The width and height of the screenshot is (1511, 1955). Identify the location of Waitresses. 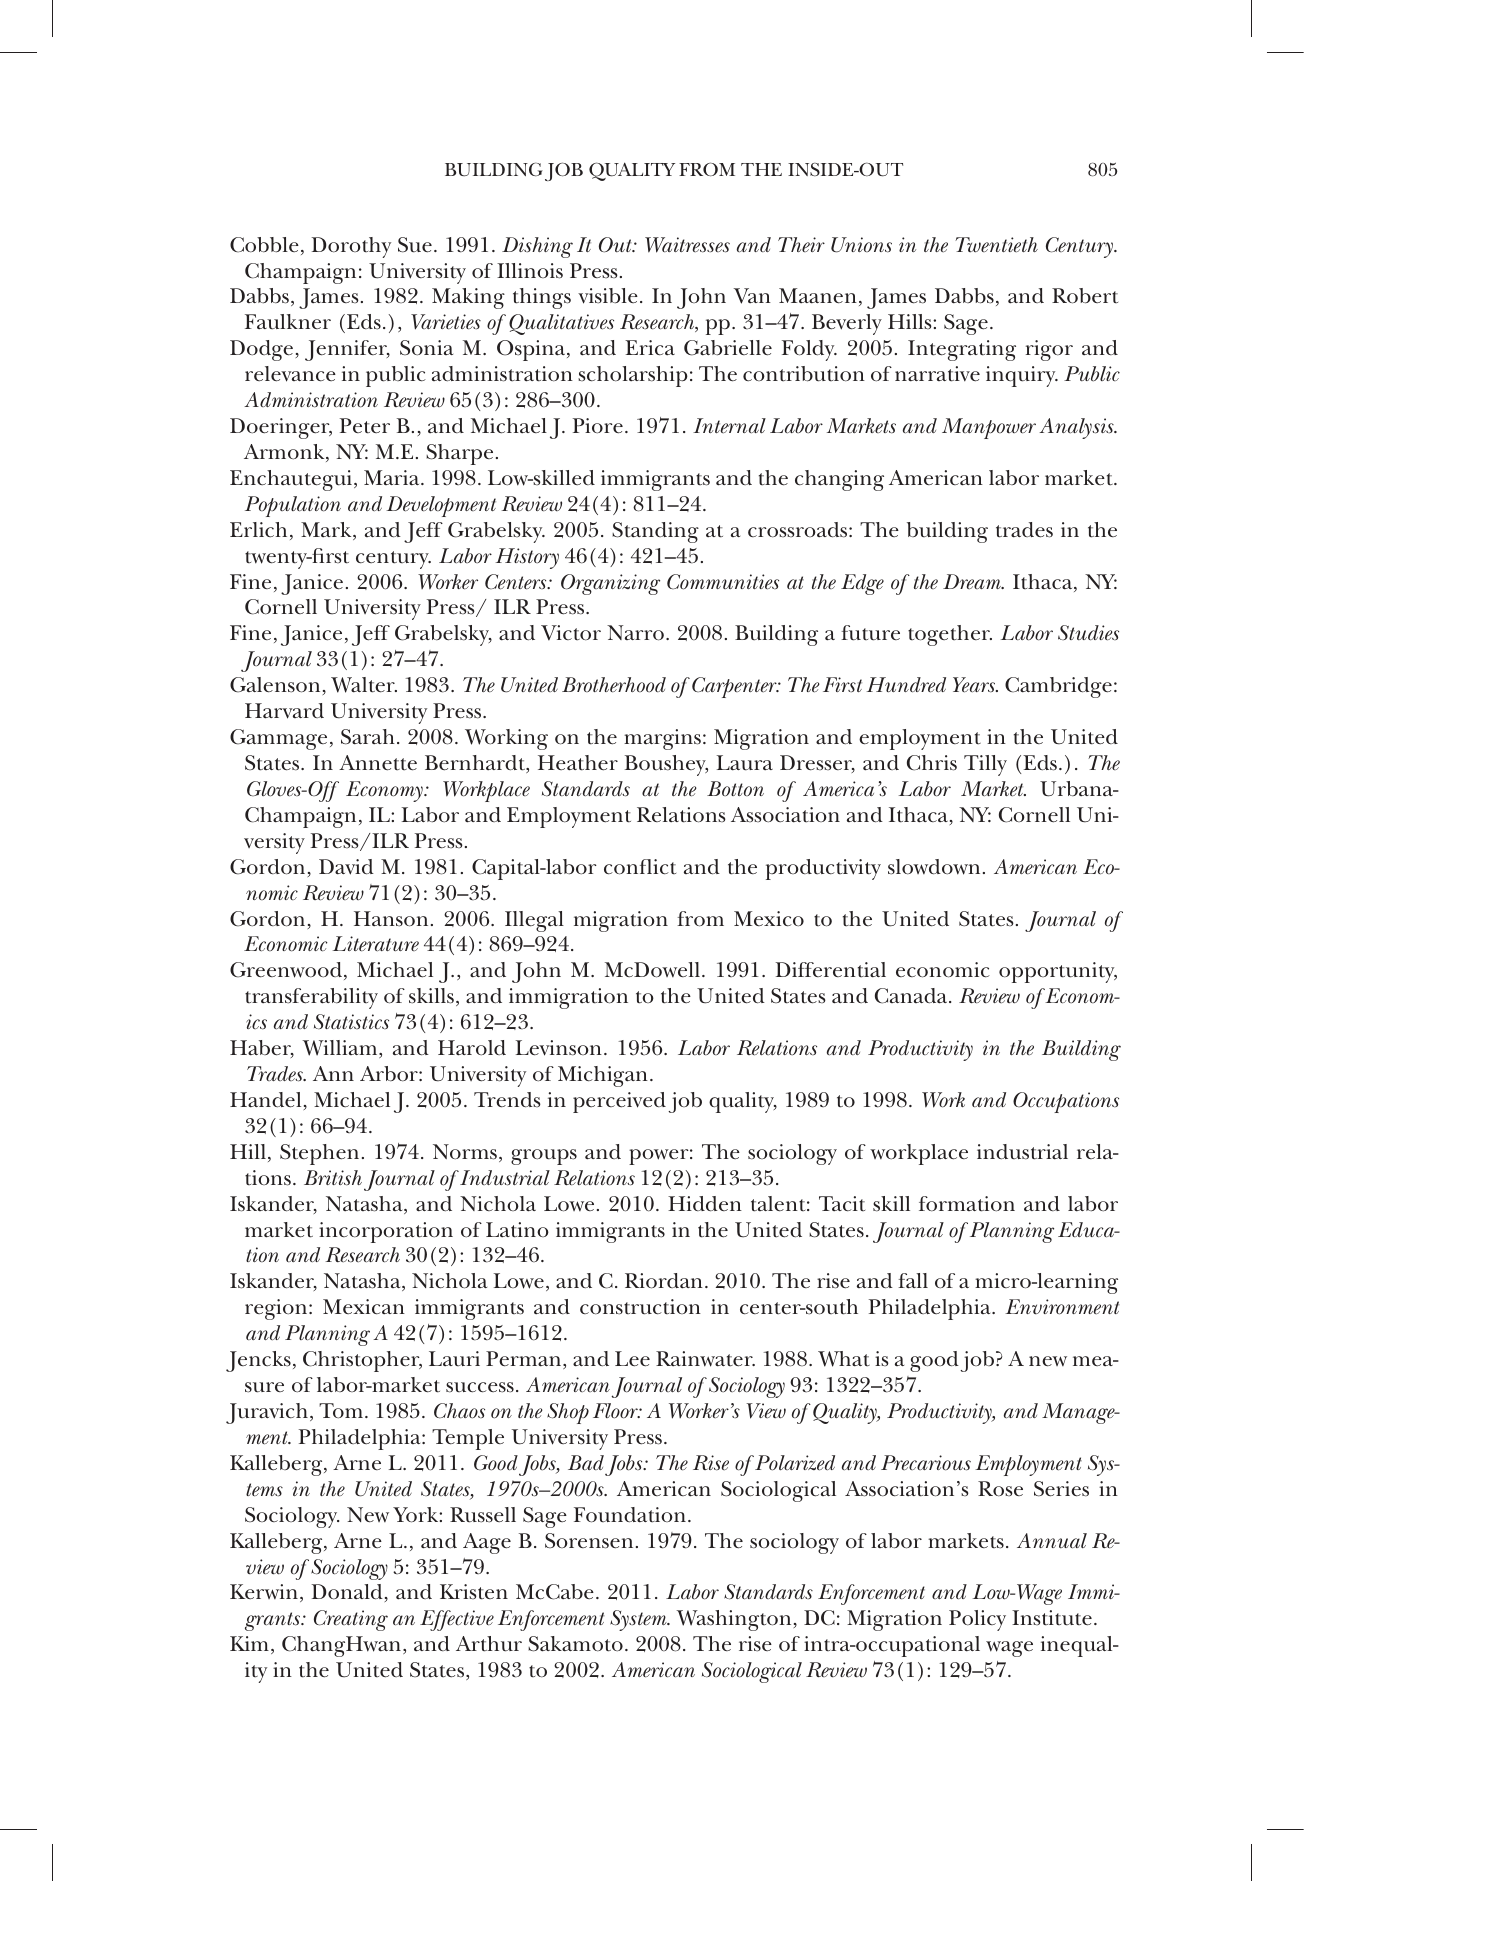
(687, 245).
